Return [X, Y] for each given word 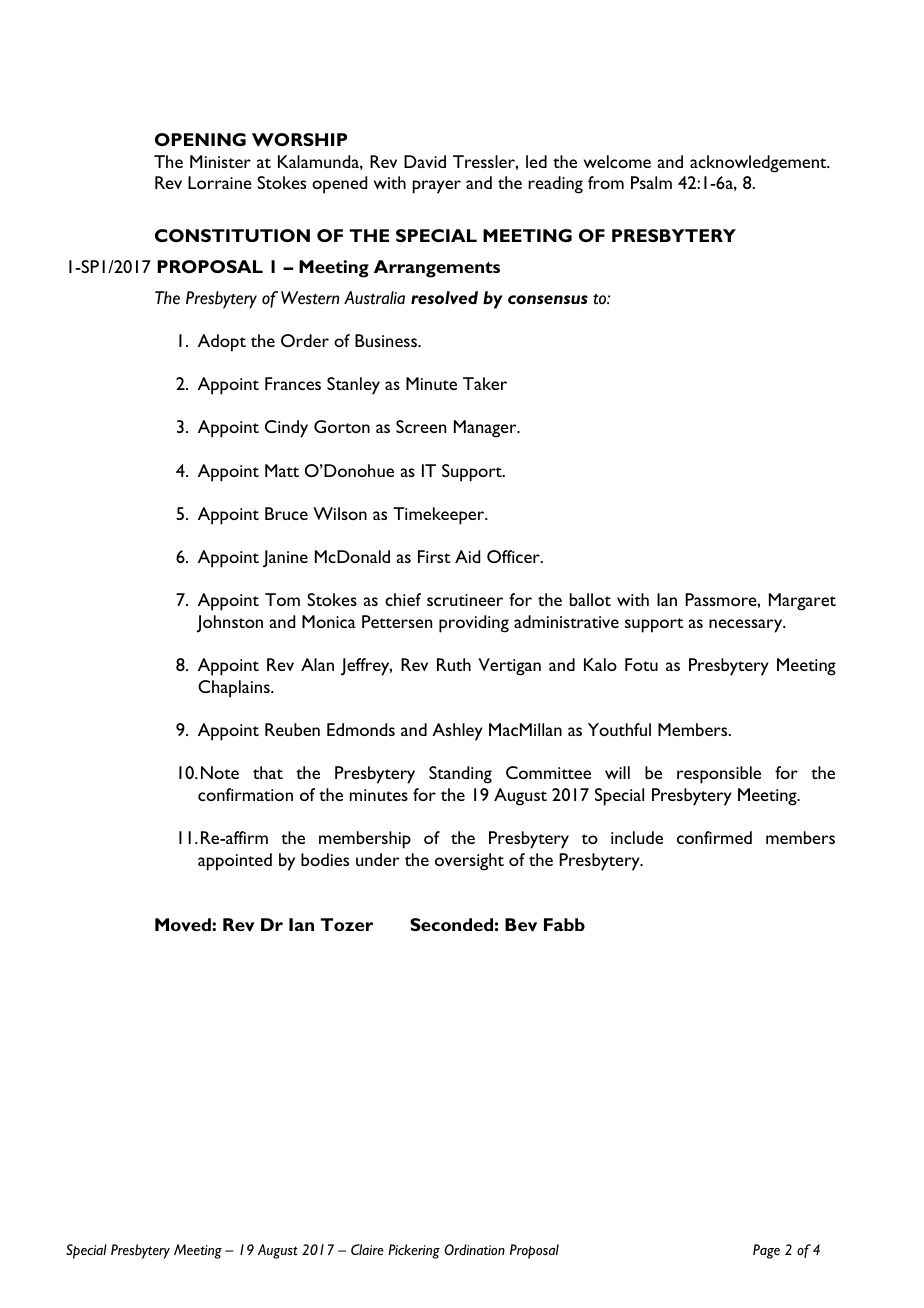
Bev [521, 924]
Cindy [286, 429]
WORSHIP [299, 139]
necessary [747, 626]
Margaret [802, 602]
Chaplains [235, 689]
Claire [367, 1249]
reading [555, 185]
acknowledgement [759, 164]
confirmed [714, 837]
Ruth [454, 664]
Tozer [346, 924]
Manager [486, 429]
